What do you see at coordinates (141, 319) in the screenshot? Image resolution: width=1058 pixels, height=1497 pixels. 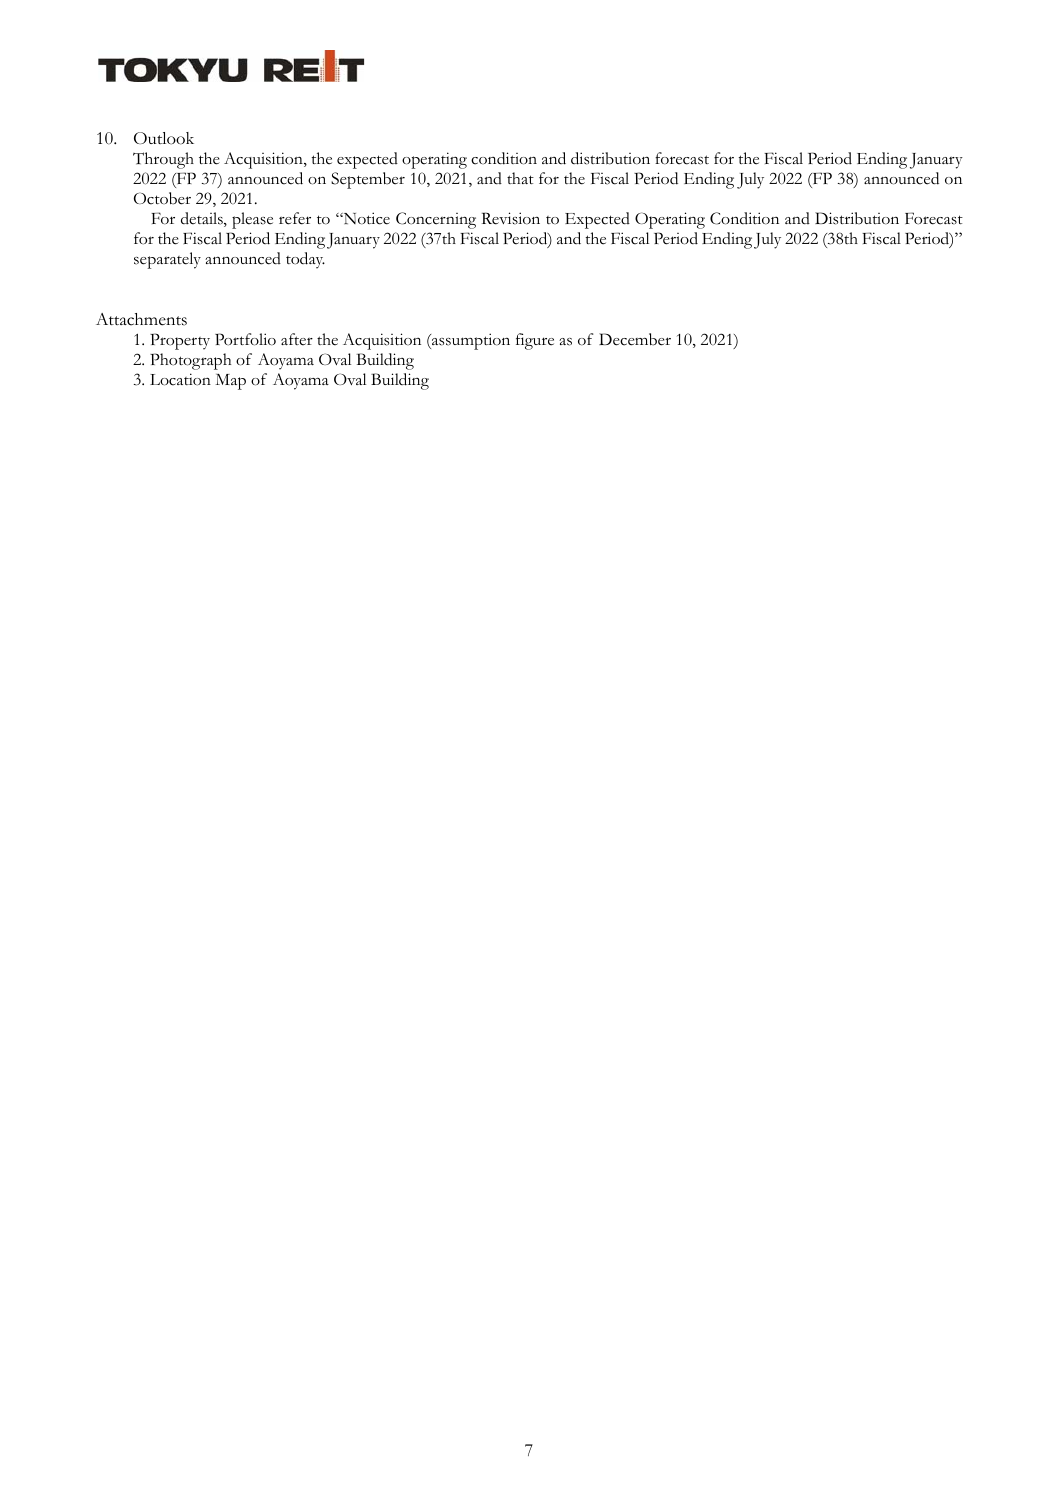 I see `Attachments` at bounding box center [141, 319].
